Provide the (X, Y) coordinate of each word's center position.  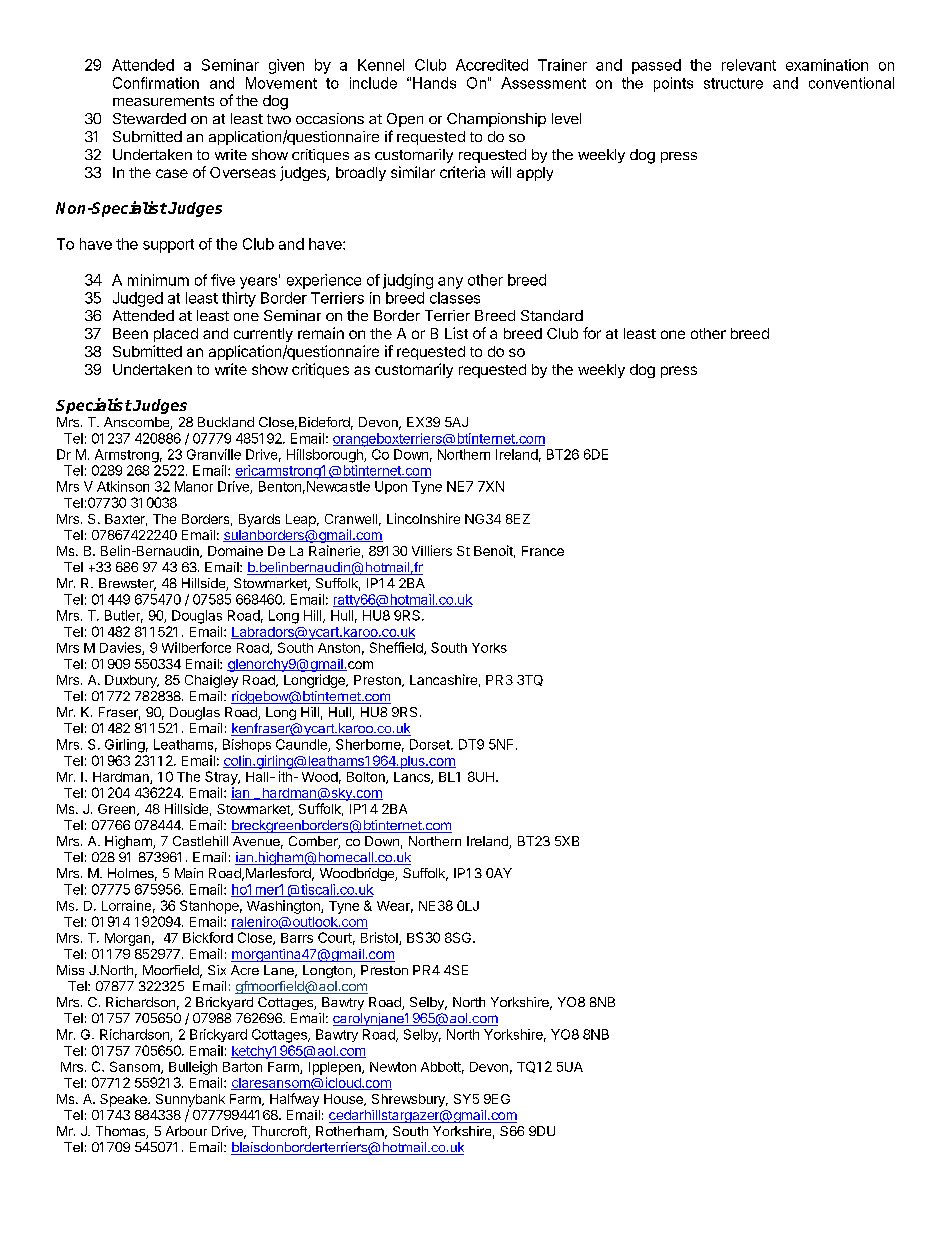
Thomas (121, 1132)
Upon (391, 487)
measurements (163, 101)
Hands (434, 83)
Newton (393, 1067)
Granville (214, 454)
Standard (552, 315)
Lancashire (443, 679)
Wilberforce (196, 647)
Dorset (431, 744)
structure (733, 83)
